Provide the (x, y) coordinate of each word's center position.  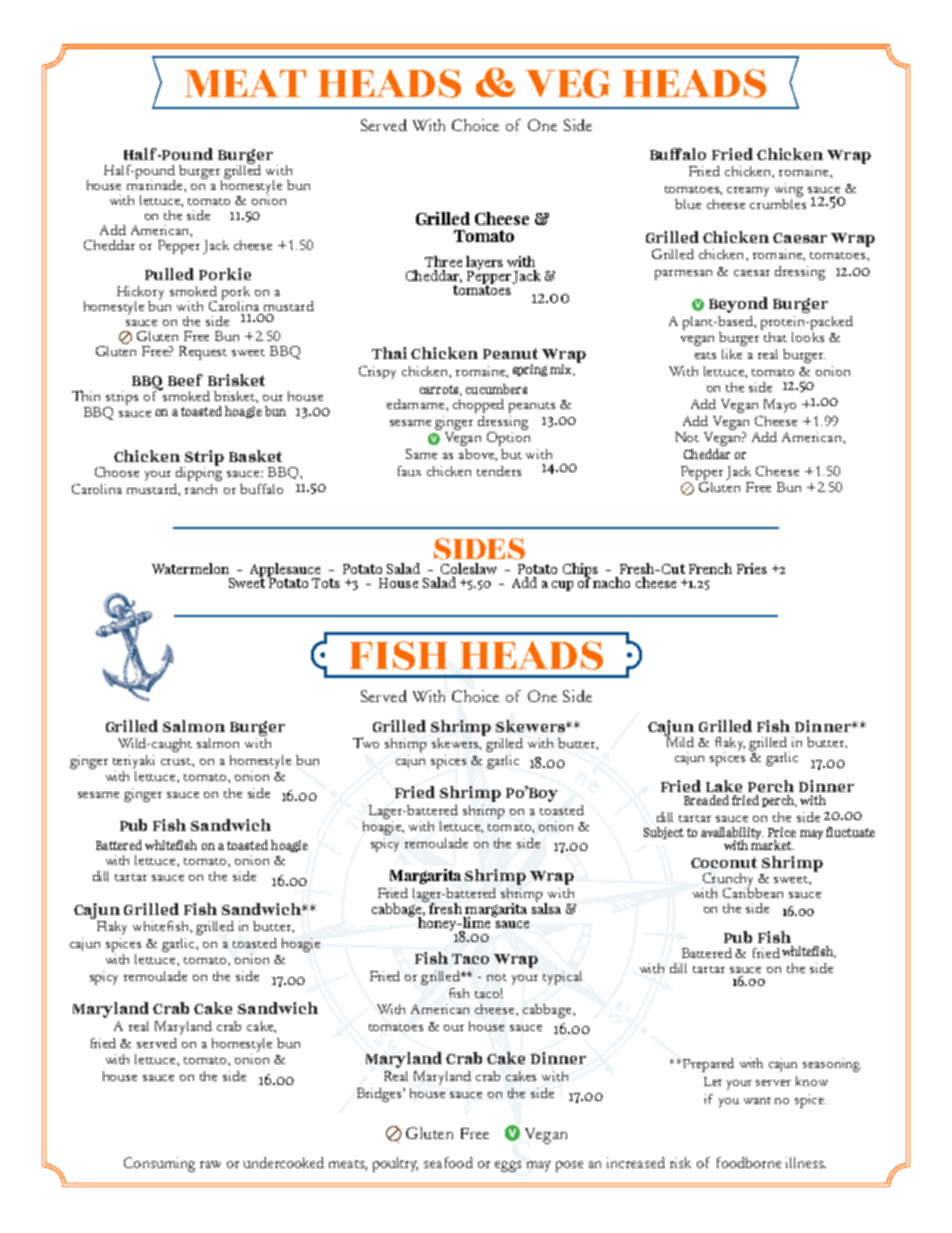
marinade (156, 183)
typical (562, 978)
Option (508, 439)
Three (443, 261)
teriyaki (134, 762)
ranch (201, 489)
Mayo (780, 406)
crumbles (778, 202)
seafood (448, 1162)
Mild (679, 740)
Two (366, 742)
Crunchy (729, 881)
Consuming (159, 1164)
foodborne (749, 1162)
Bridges (380, 1095)
